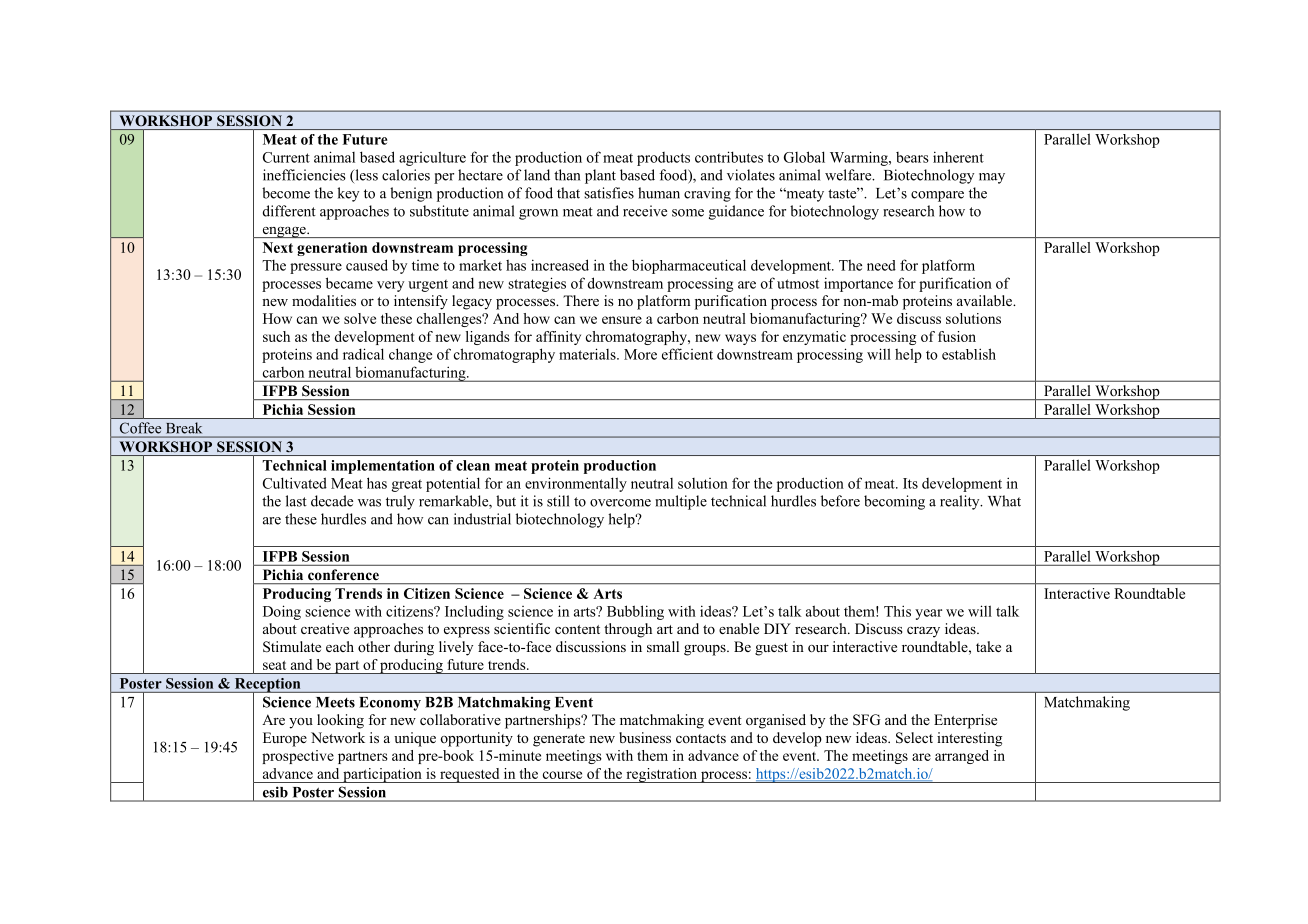 The image size is (1308, 924). Describe the element at coordinates (576, 484) in the screenshot. I see `environmentally` at that location.
